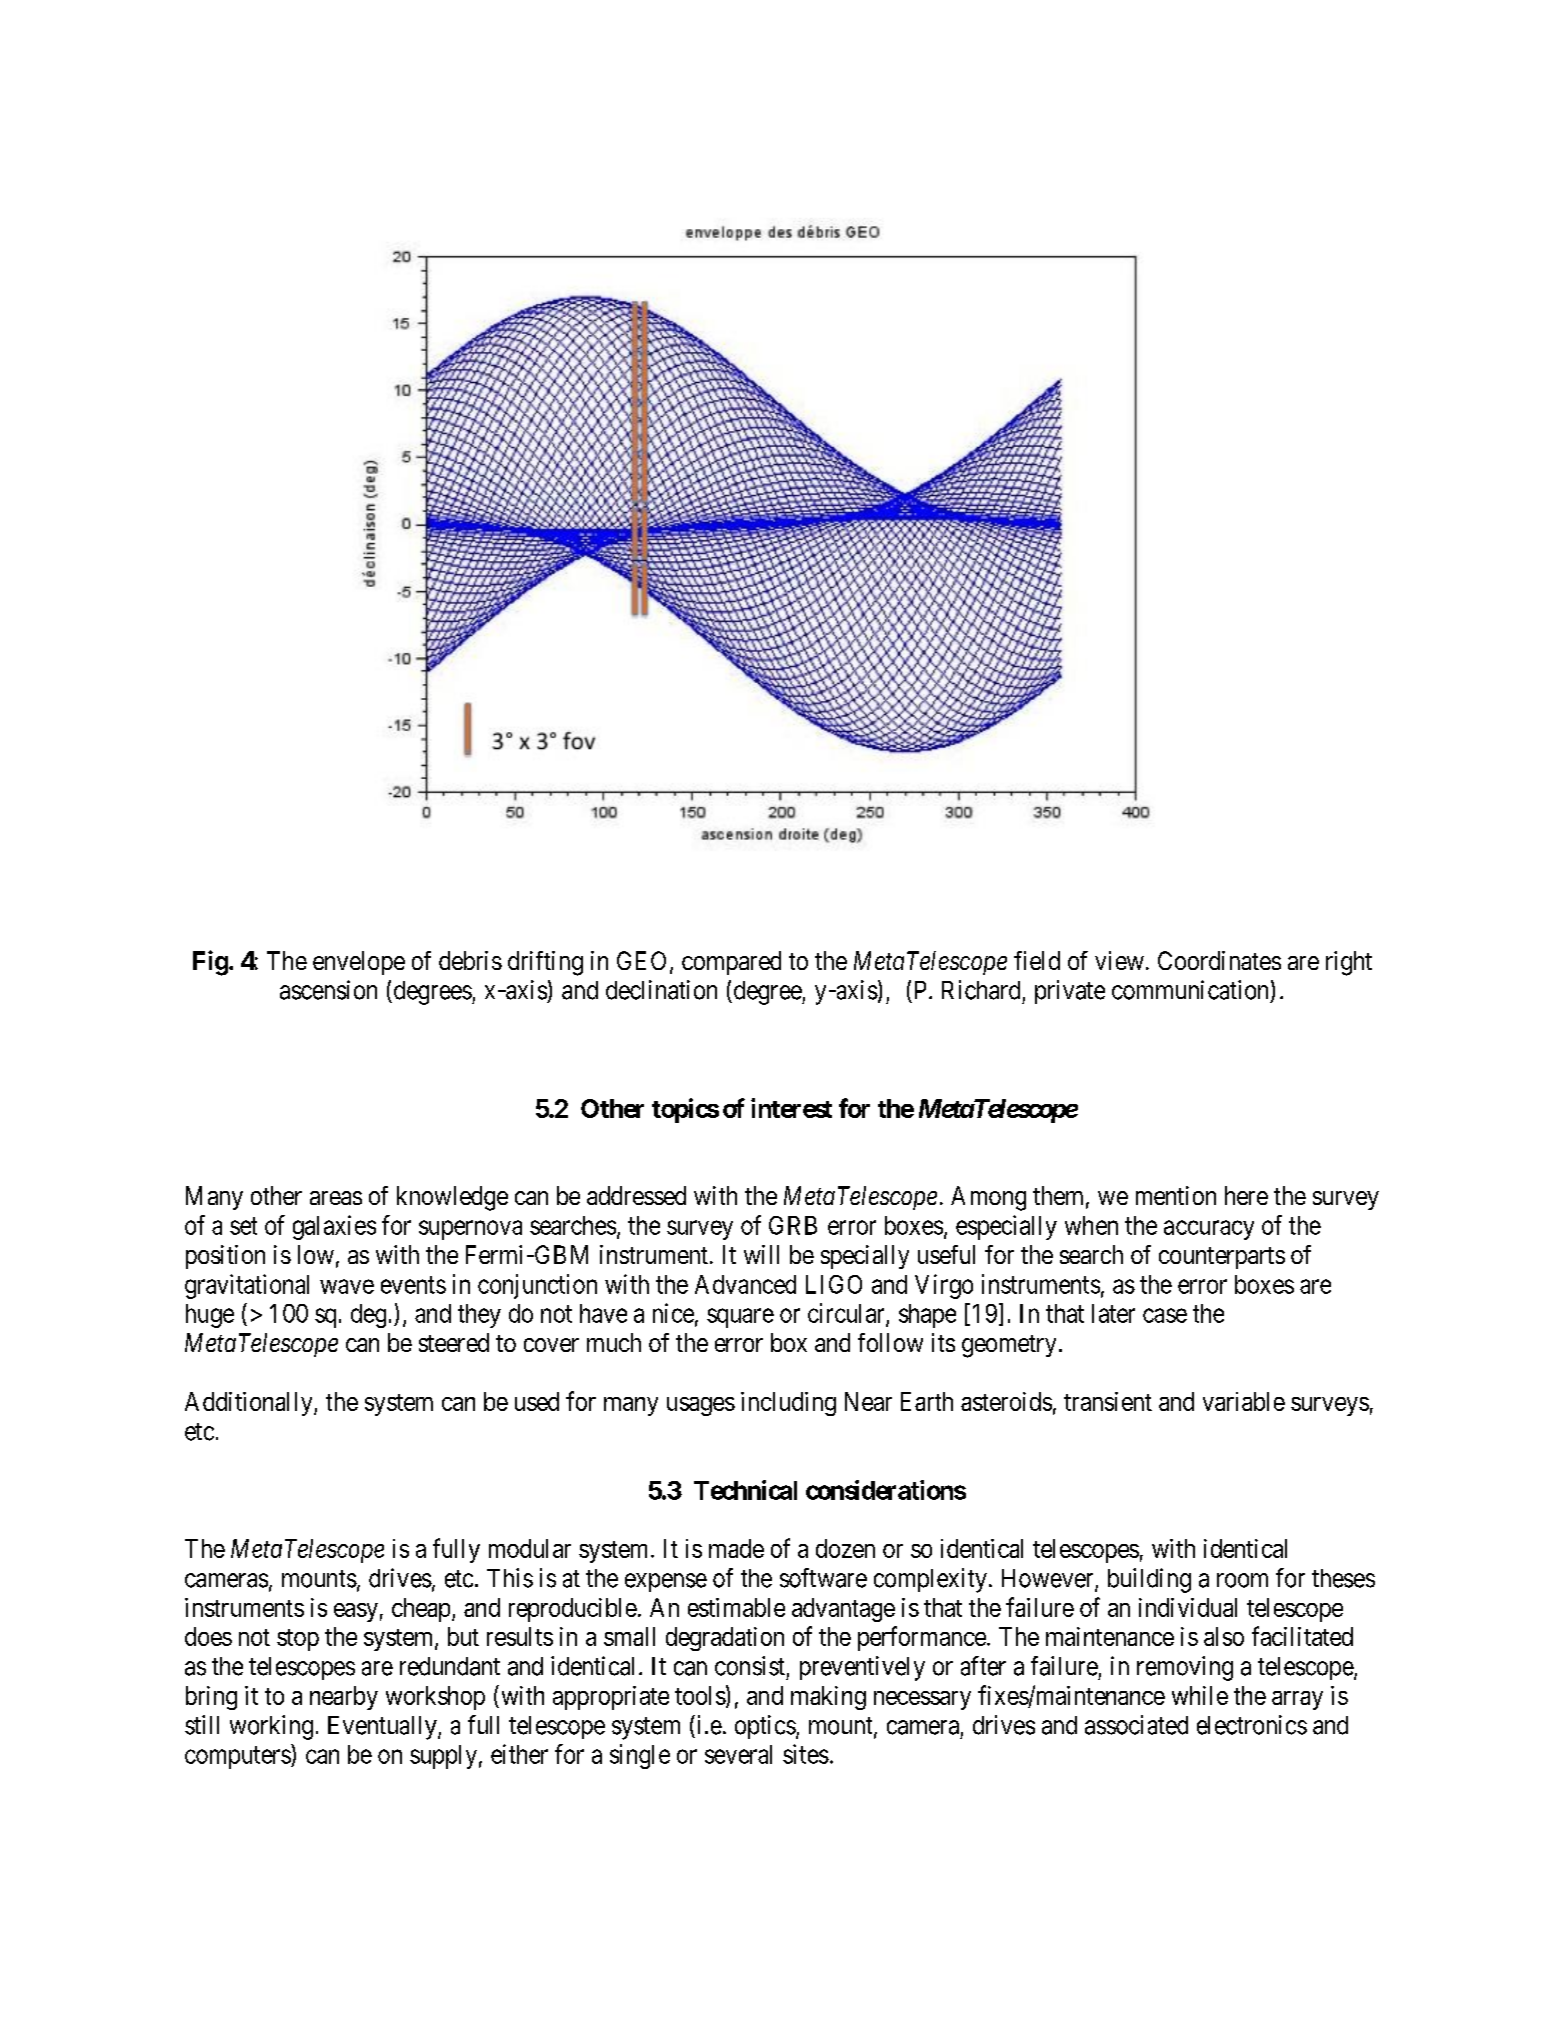 The height and width of the document is (2024, 1564). Describe the element at coordinates (1219, 960) in the document. I see `Coordinates` at that location.
